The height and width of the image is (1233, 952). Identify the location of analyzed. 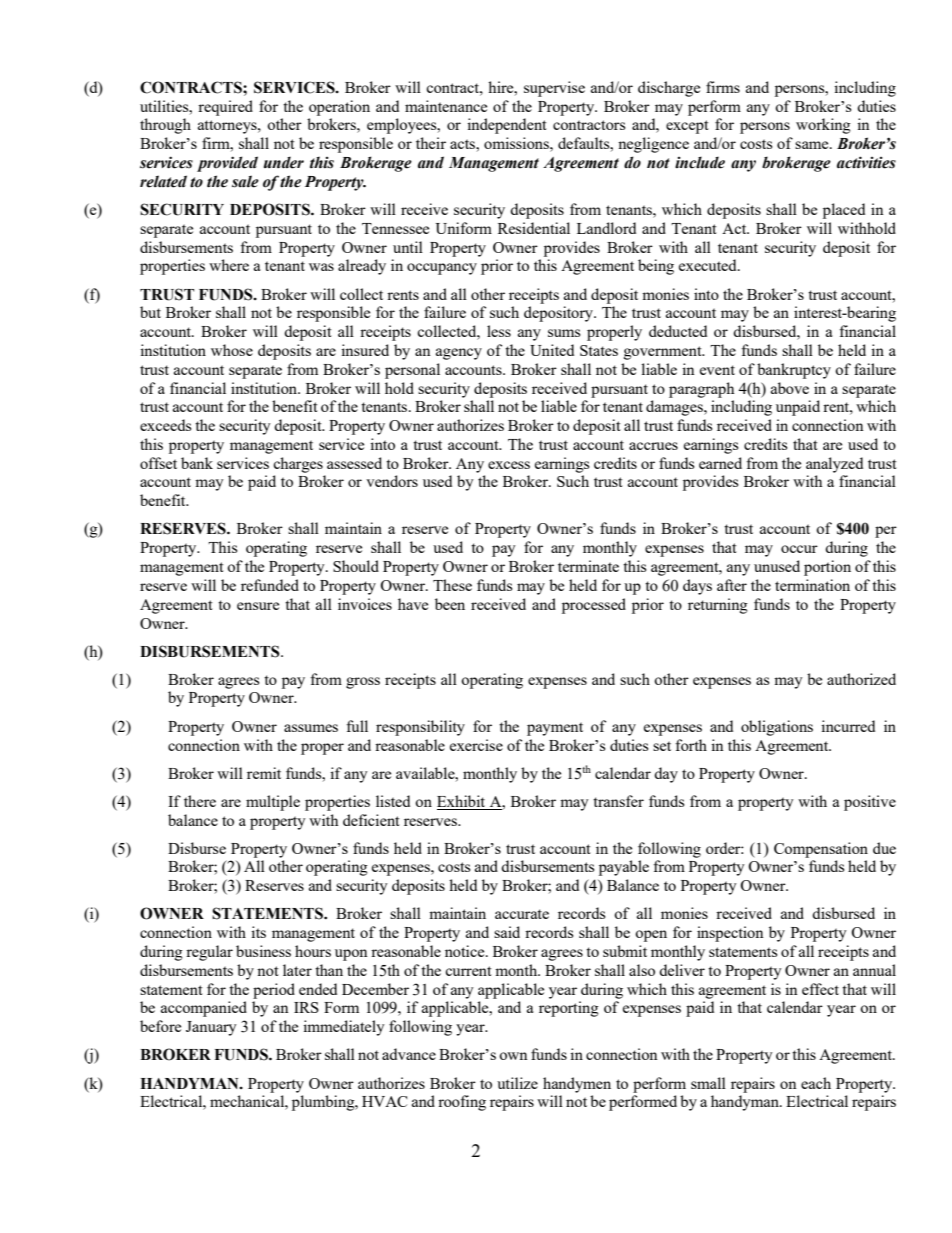
(834, 465).
